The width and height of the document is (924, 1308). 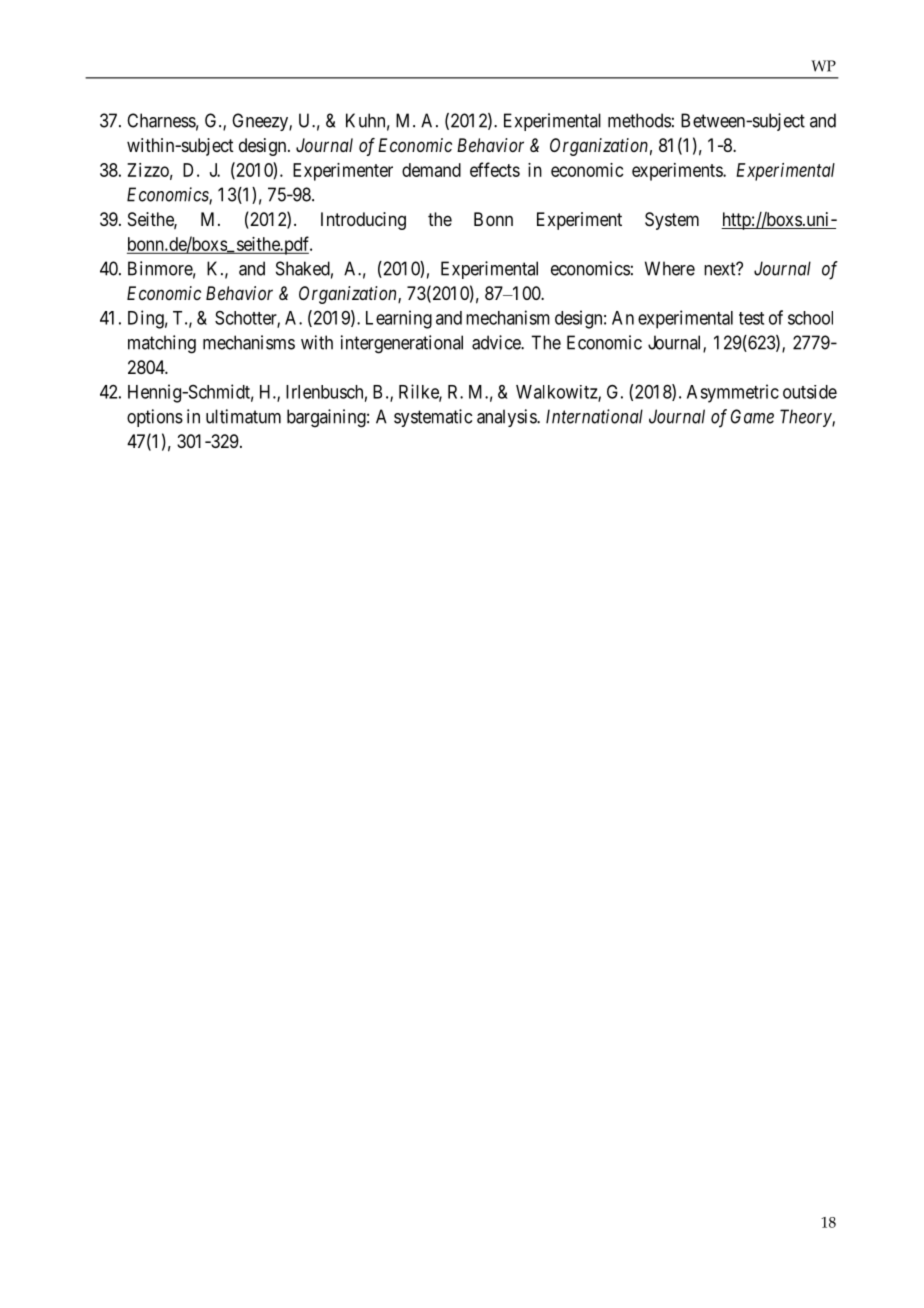 I want to click on demand, so click(x=431, y=170).
